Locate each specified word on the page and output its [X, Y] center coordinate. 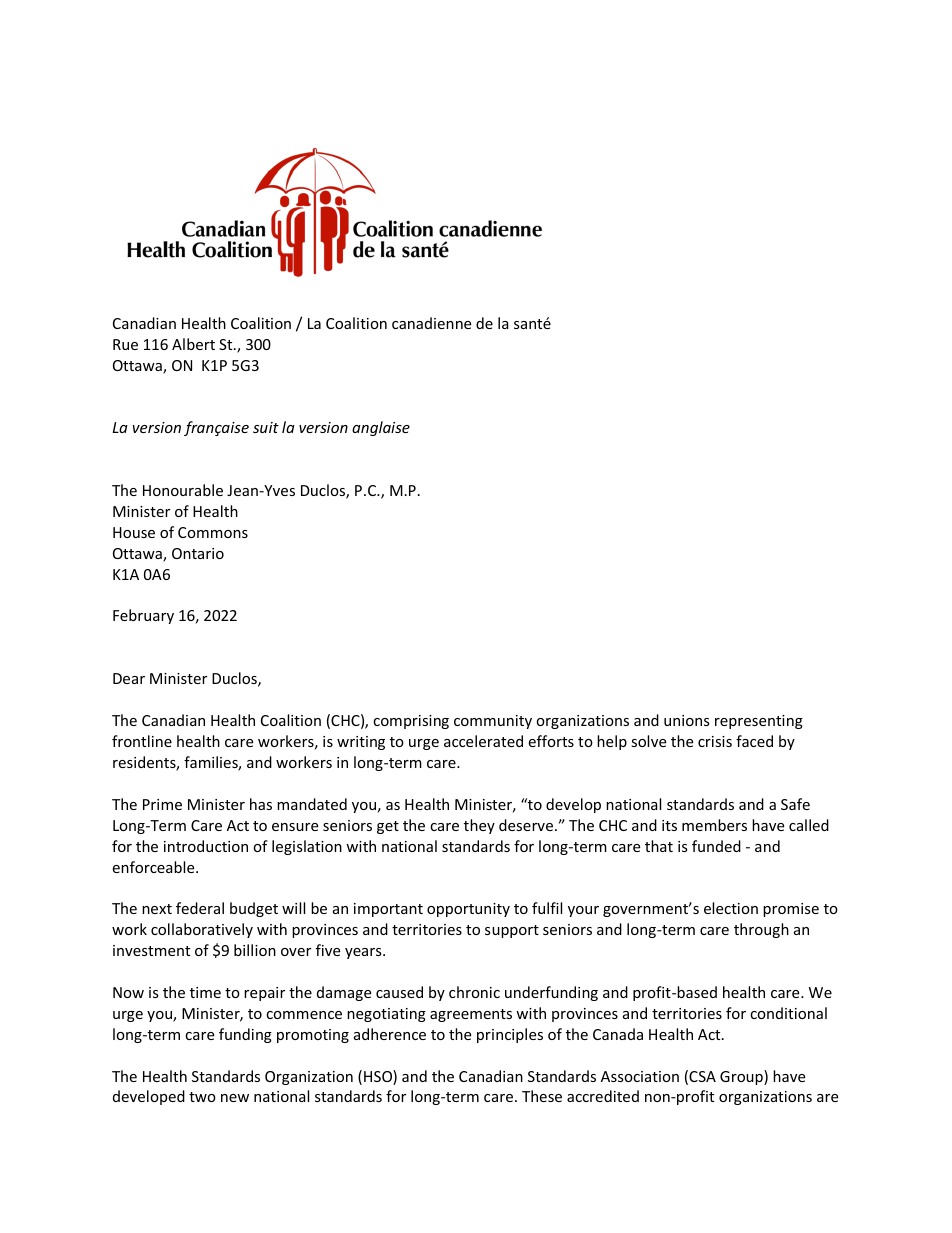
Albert [193, 344]
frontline [142, 741]
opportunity [468, 910]
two [202, 1097]
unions [687, 720]
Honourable [183, 490]
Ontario [198, 553]
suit [266, 427]
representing [759, 722]
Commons [213, 532]
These [542, 1096]
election [731, 908]
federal [200, 908]
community [493, 722]
